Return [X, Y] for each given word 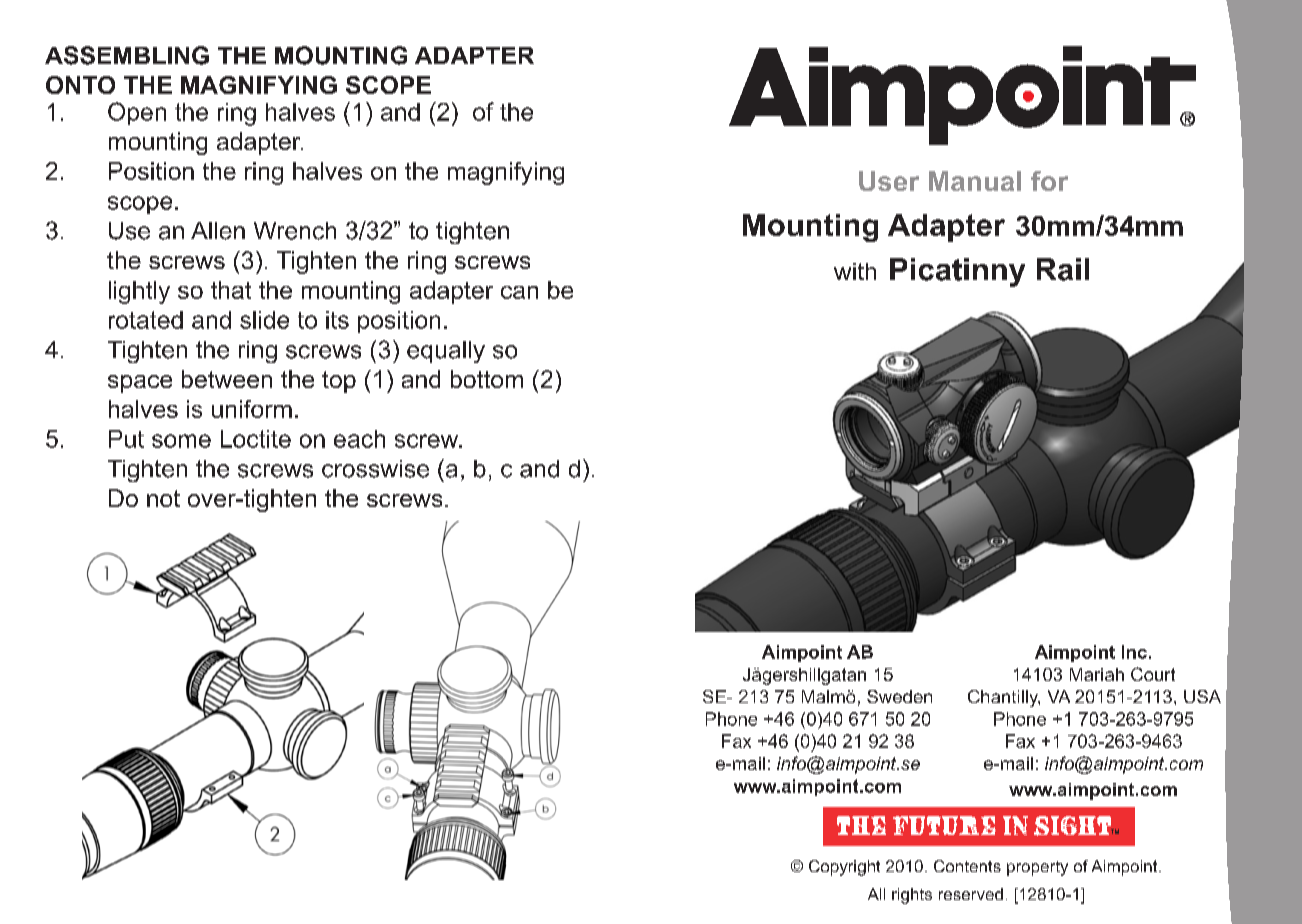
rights [912, 896]
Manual [975, 181]
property [1037, 868]
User [889, 181]
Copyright [844, 868]
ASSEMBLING [127, 55]
